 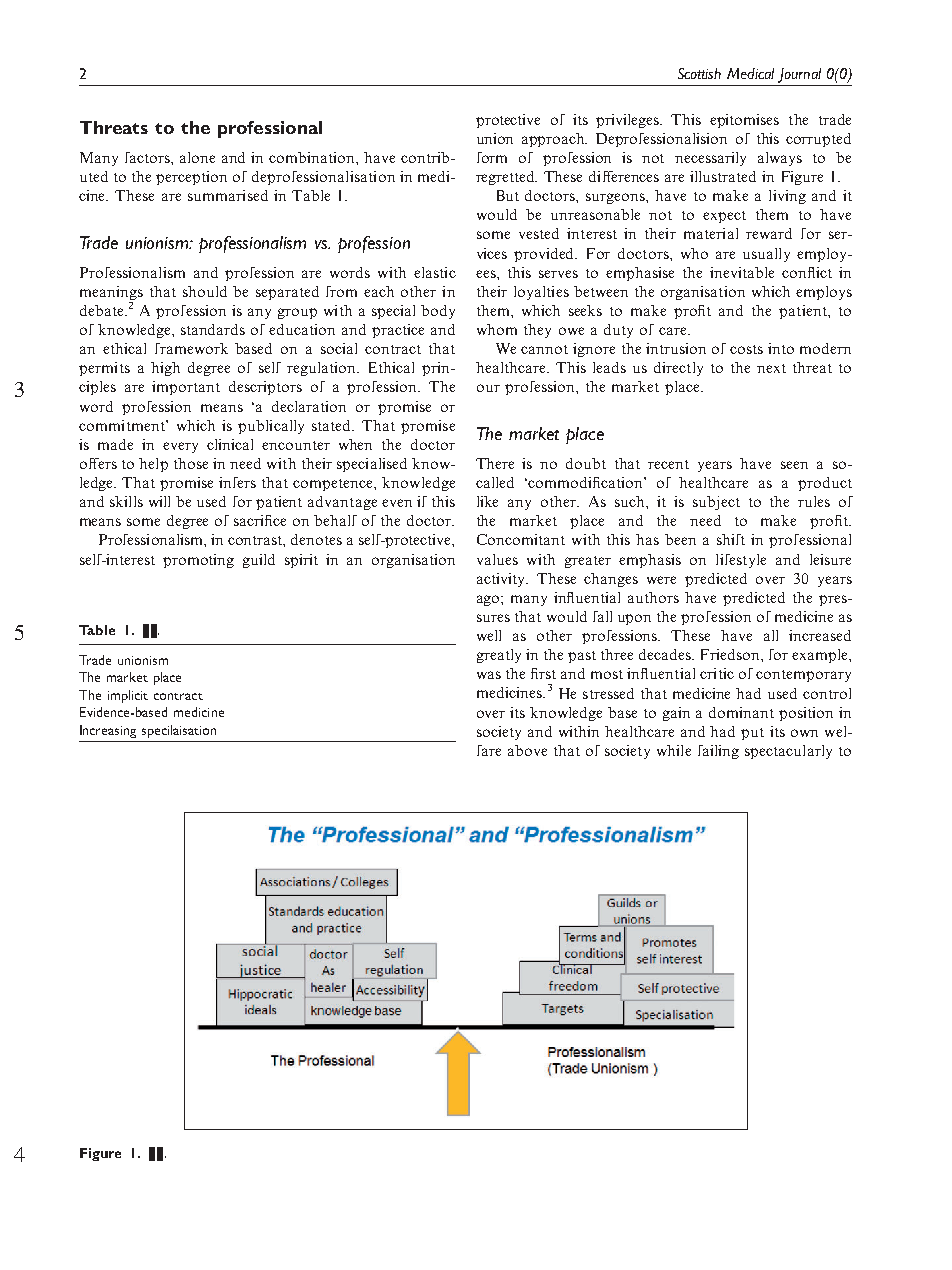 What do you see at coordinates (699, 73) in the page?
I see `Scottish` at bounding box center [699, 73].
